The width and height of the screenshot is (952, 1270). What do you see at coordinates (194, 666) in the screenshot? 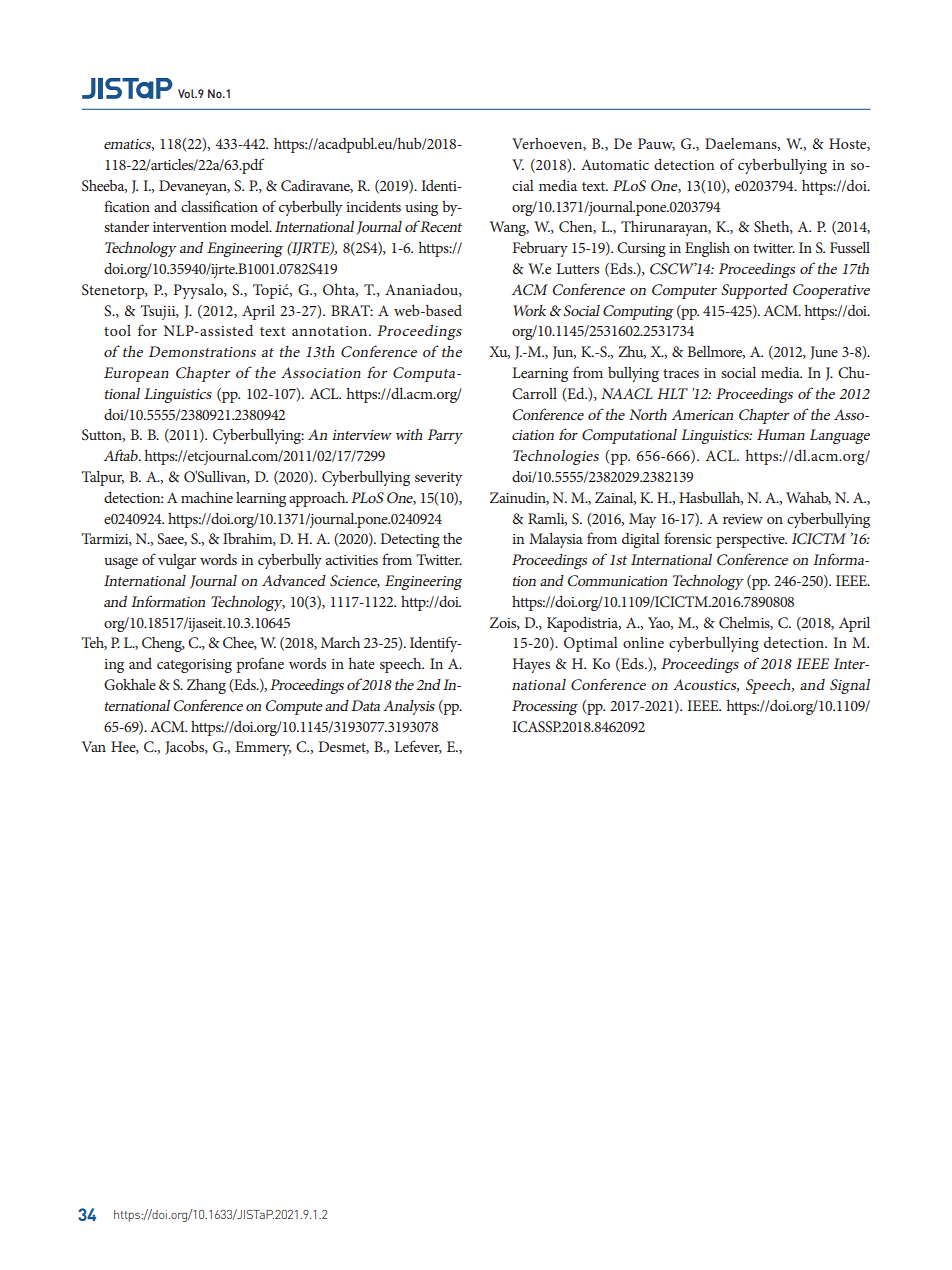
I see `categorising` at bounding box center [194, 666].
